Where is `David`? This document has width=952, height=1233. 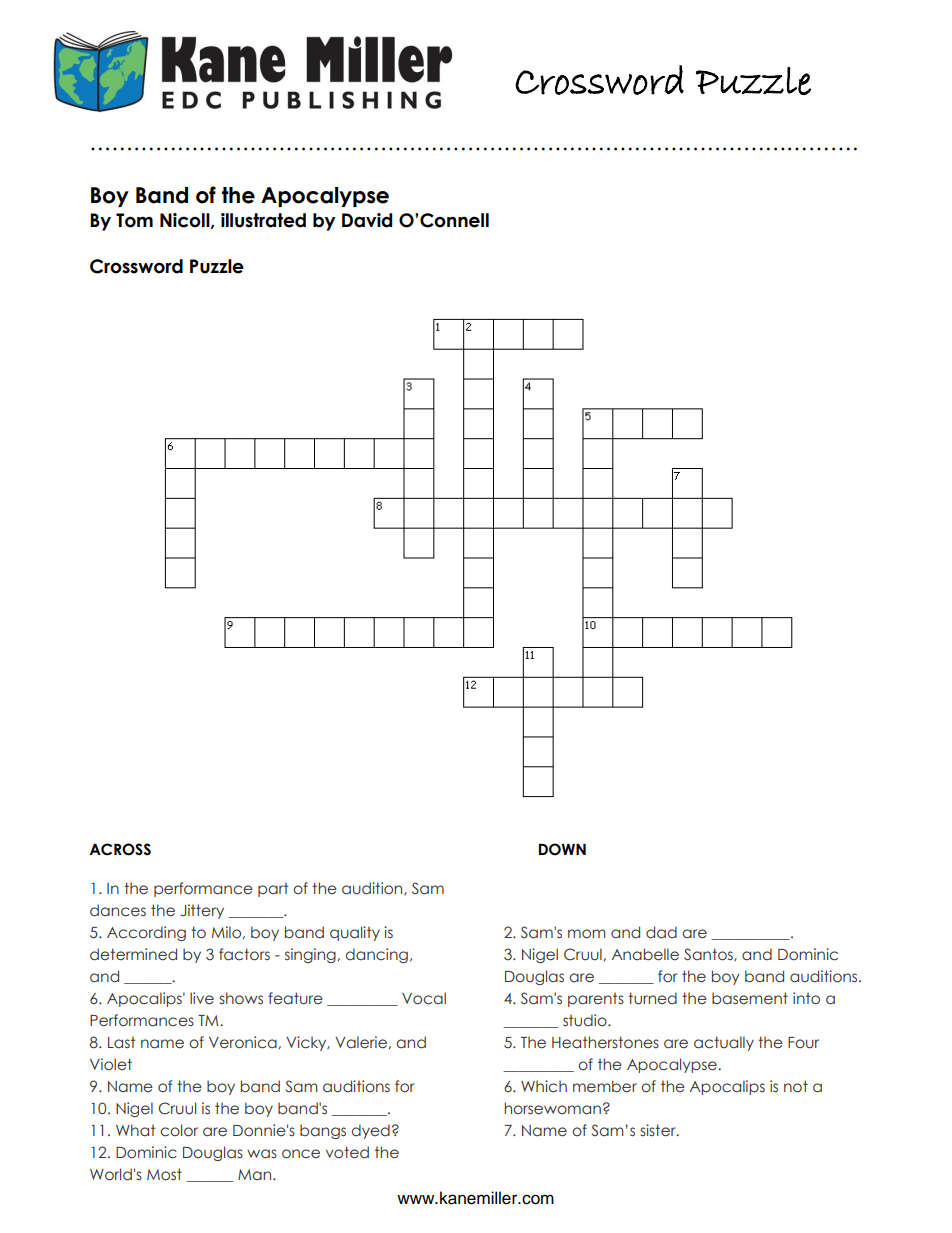 David is located at coordinates (367, 220).
